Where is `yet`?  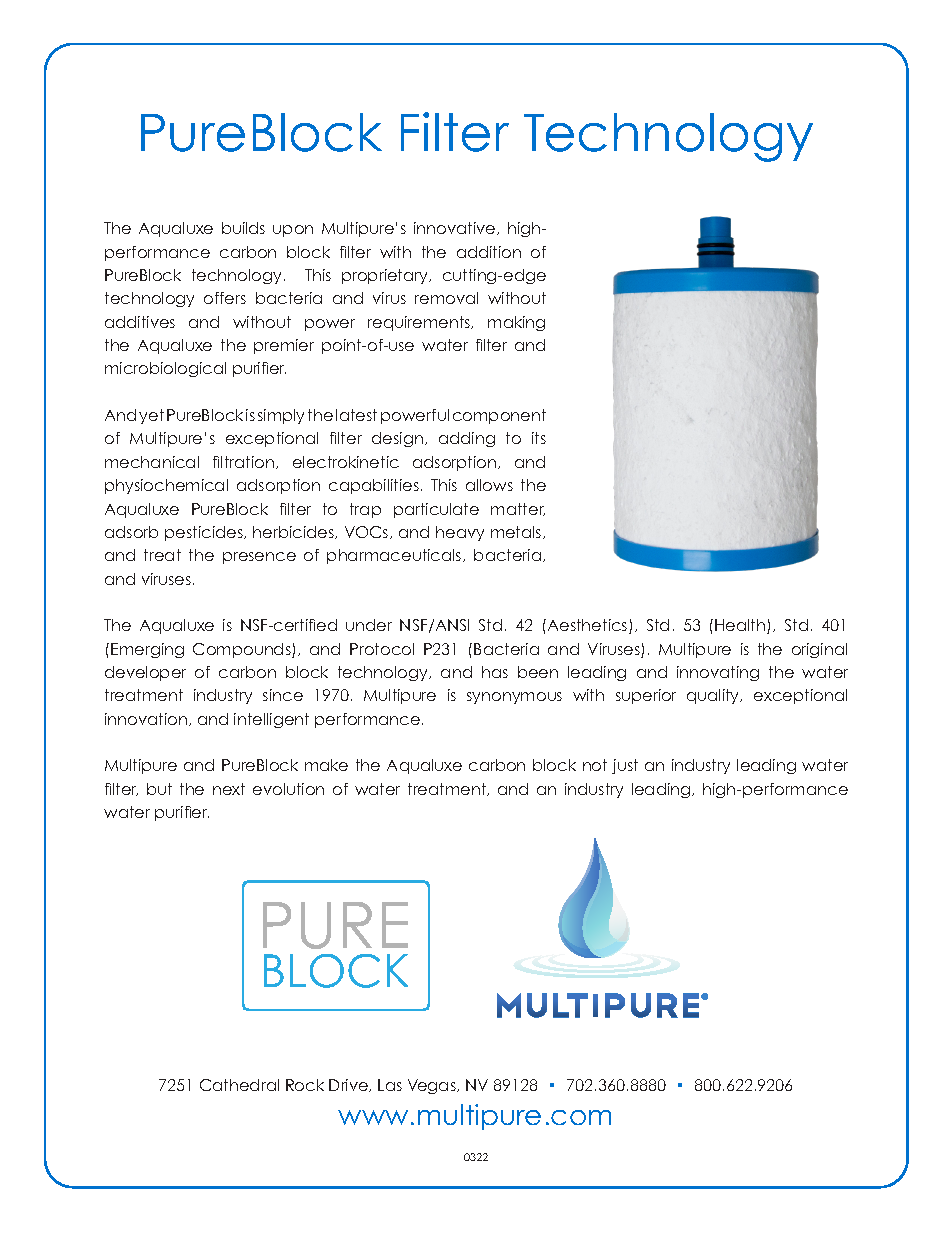
yet is located at coordinates (151, 416).
